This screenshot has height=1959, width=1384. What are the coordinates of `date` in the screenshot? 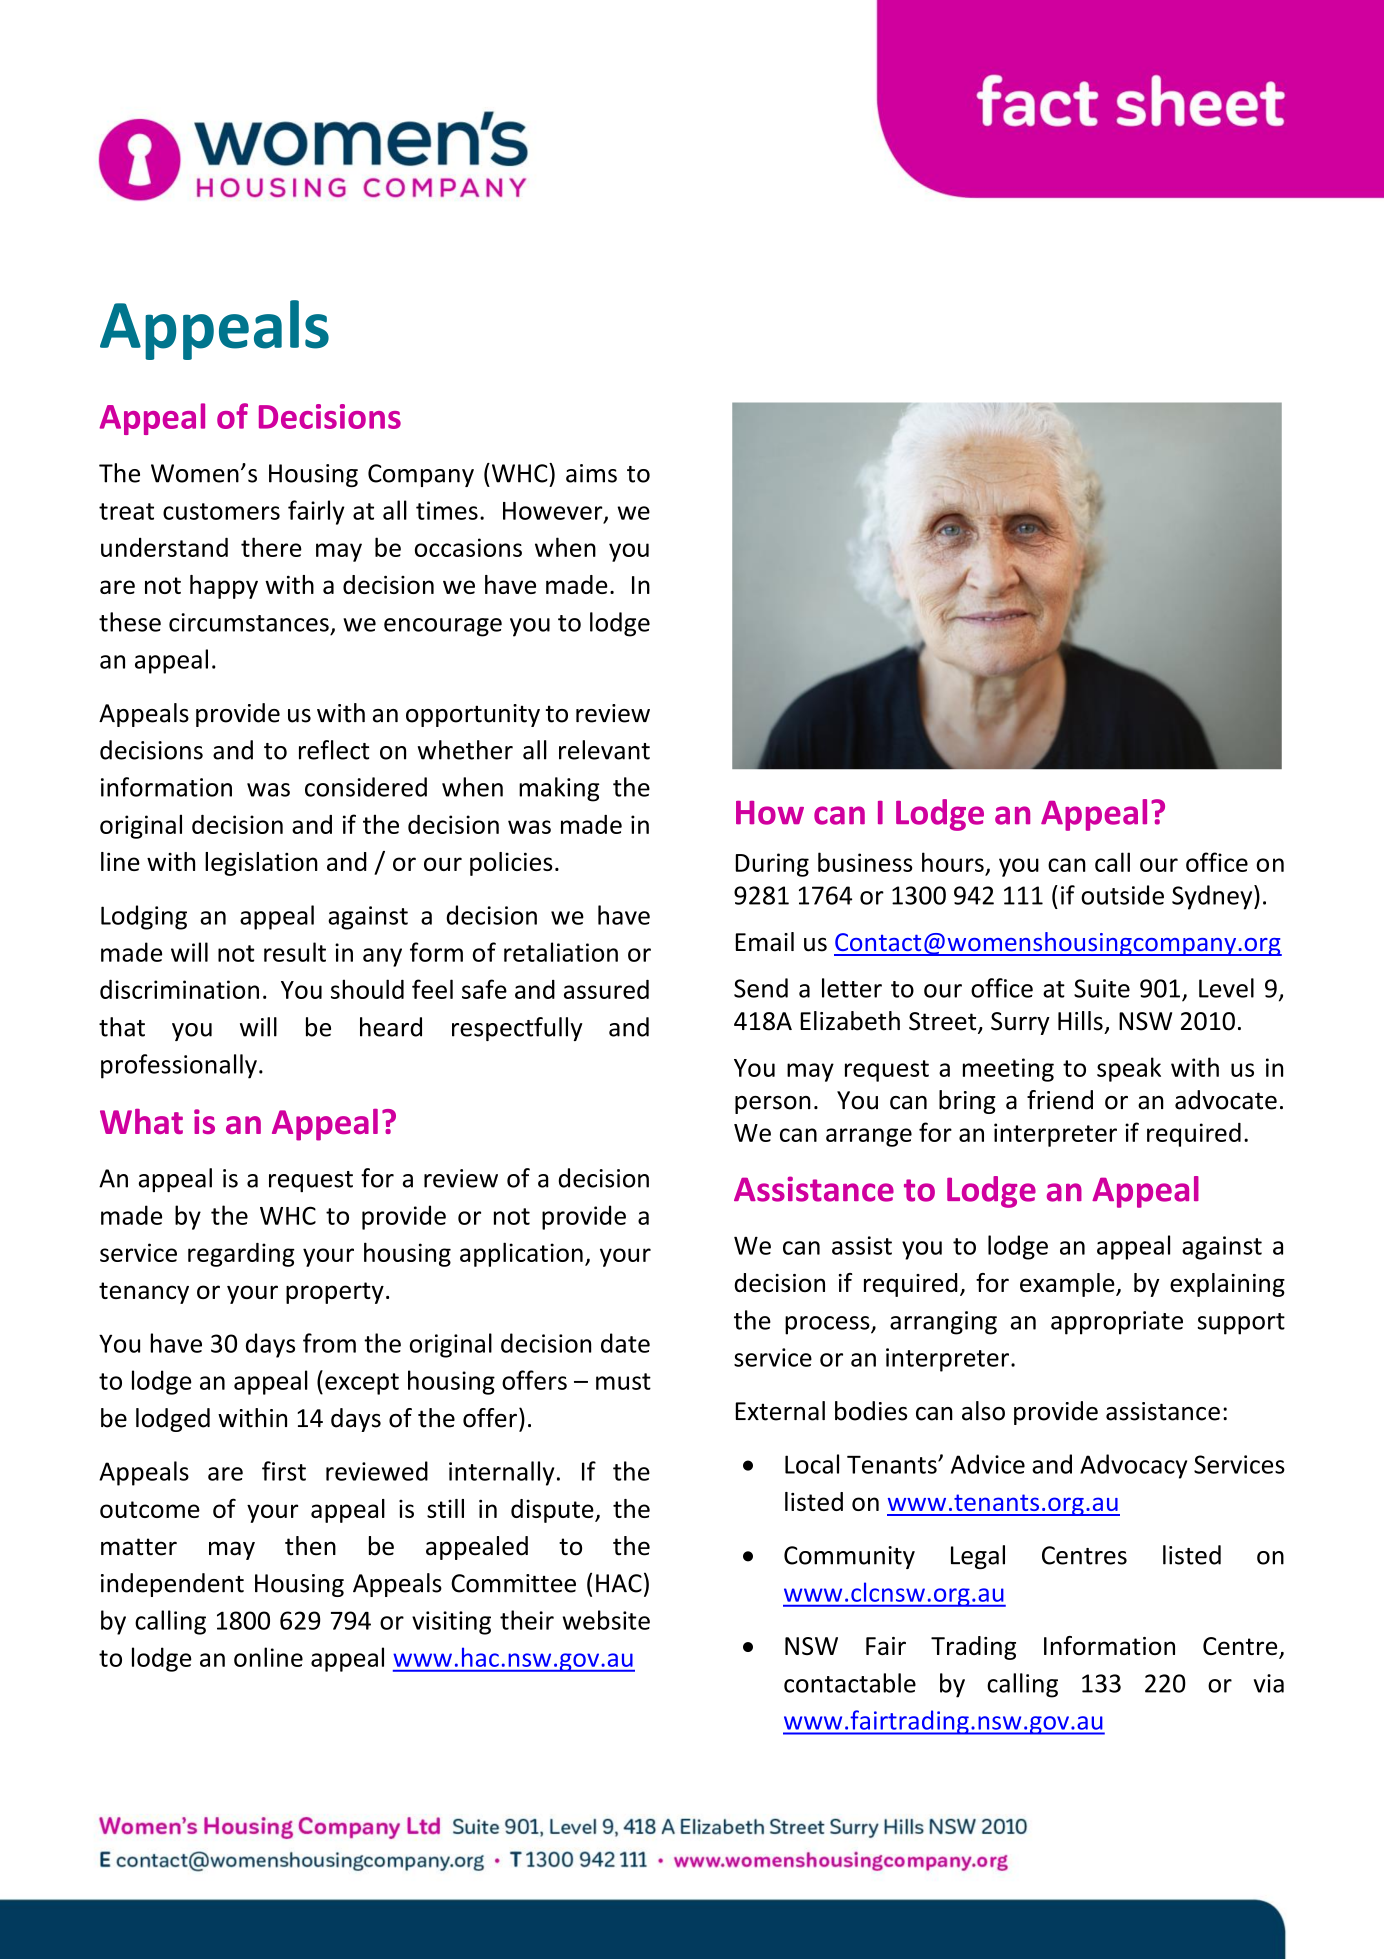 It's located at (625, 1343).
